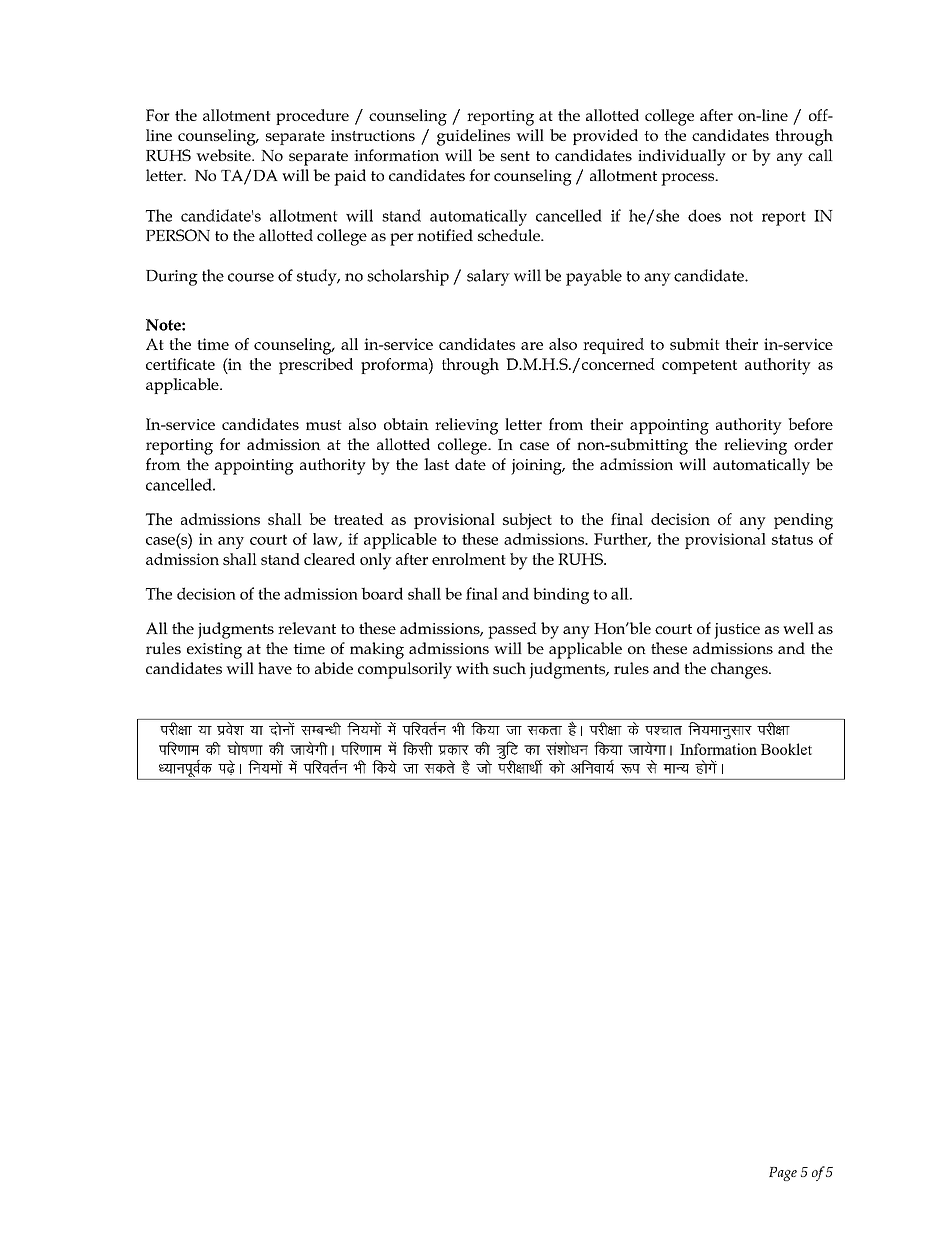 The width and height of the document is (952, 1233). I want to click on sent, so click(515, 156).
